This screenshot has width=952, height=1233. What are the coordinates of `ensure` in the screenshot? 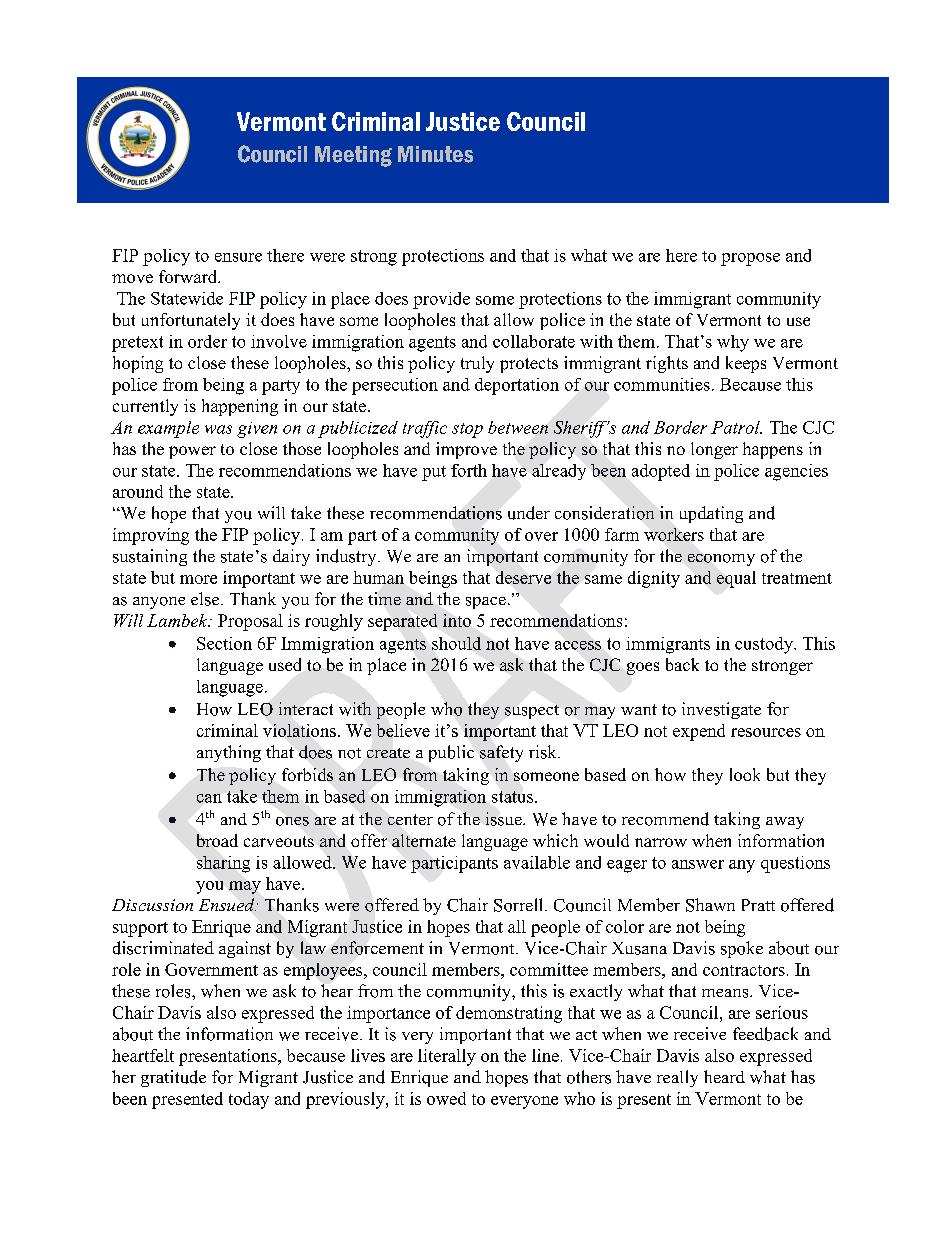 It's located at (238, 257).
